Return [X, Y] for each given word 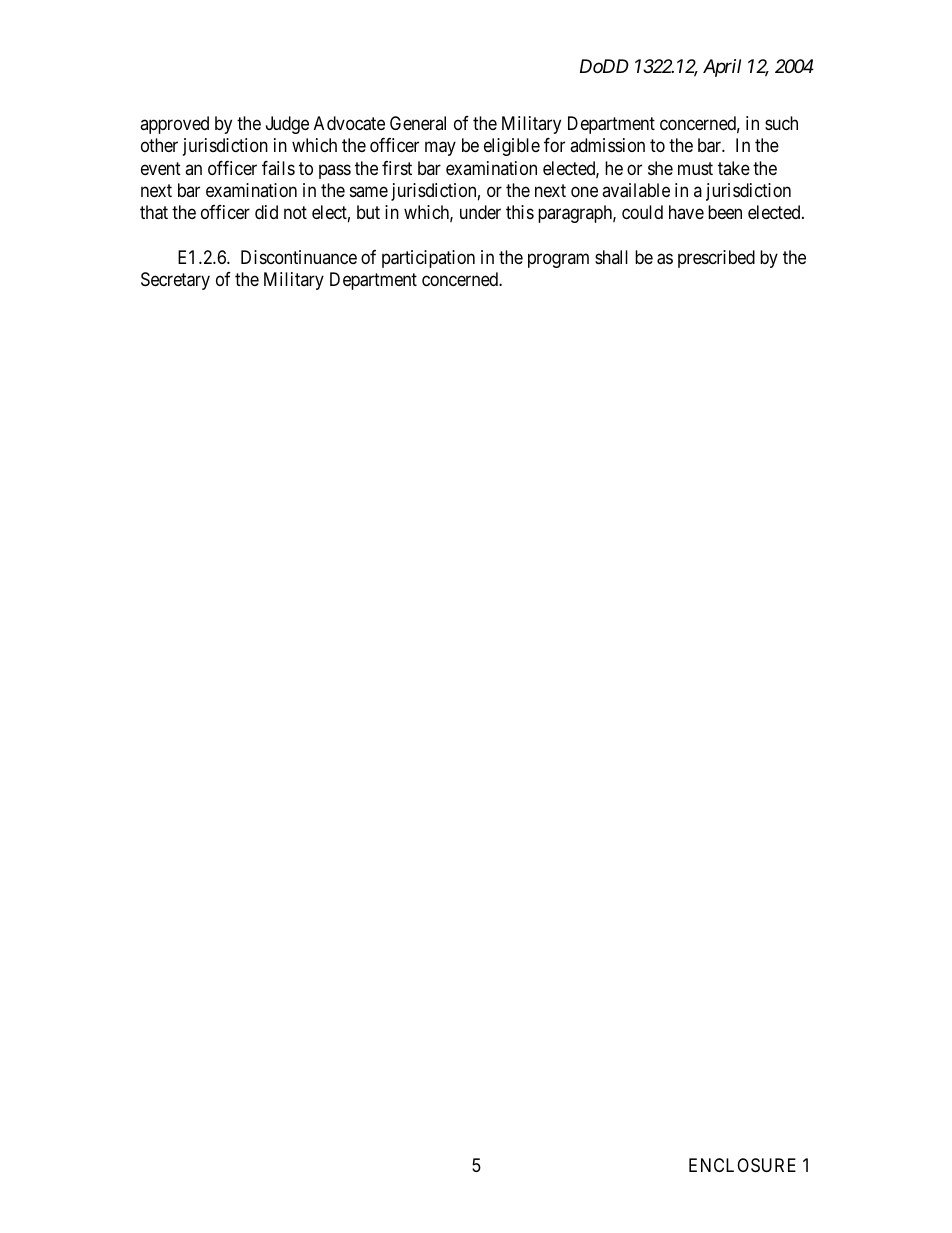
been [725, 212]
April [722, 68]
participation [428, 259]
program [558, 260]
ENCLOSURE [742, 1165]
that [154, 212]
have [686, 212]
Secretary [175, 281]
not [295, 213]
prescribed [716, 259]
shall [611, 257]
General [418, 123]
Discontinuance [299, 257]
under [480, 212]
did [266, 212]
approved [174, 125]
